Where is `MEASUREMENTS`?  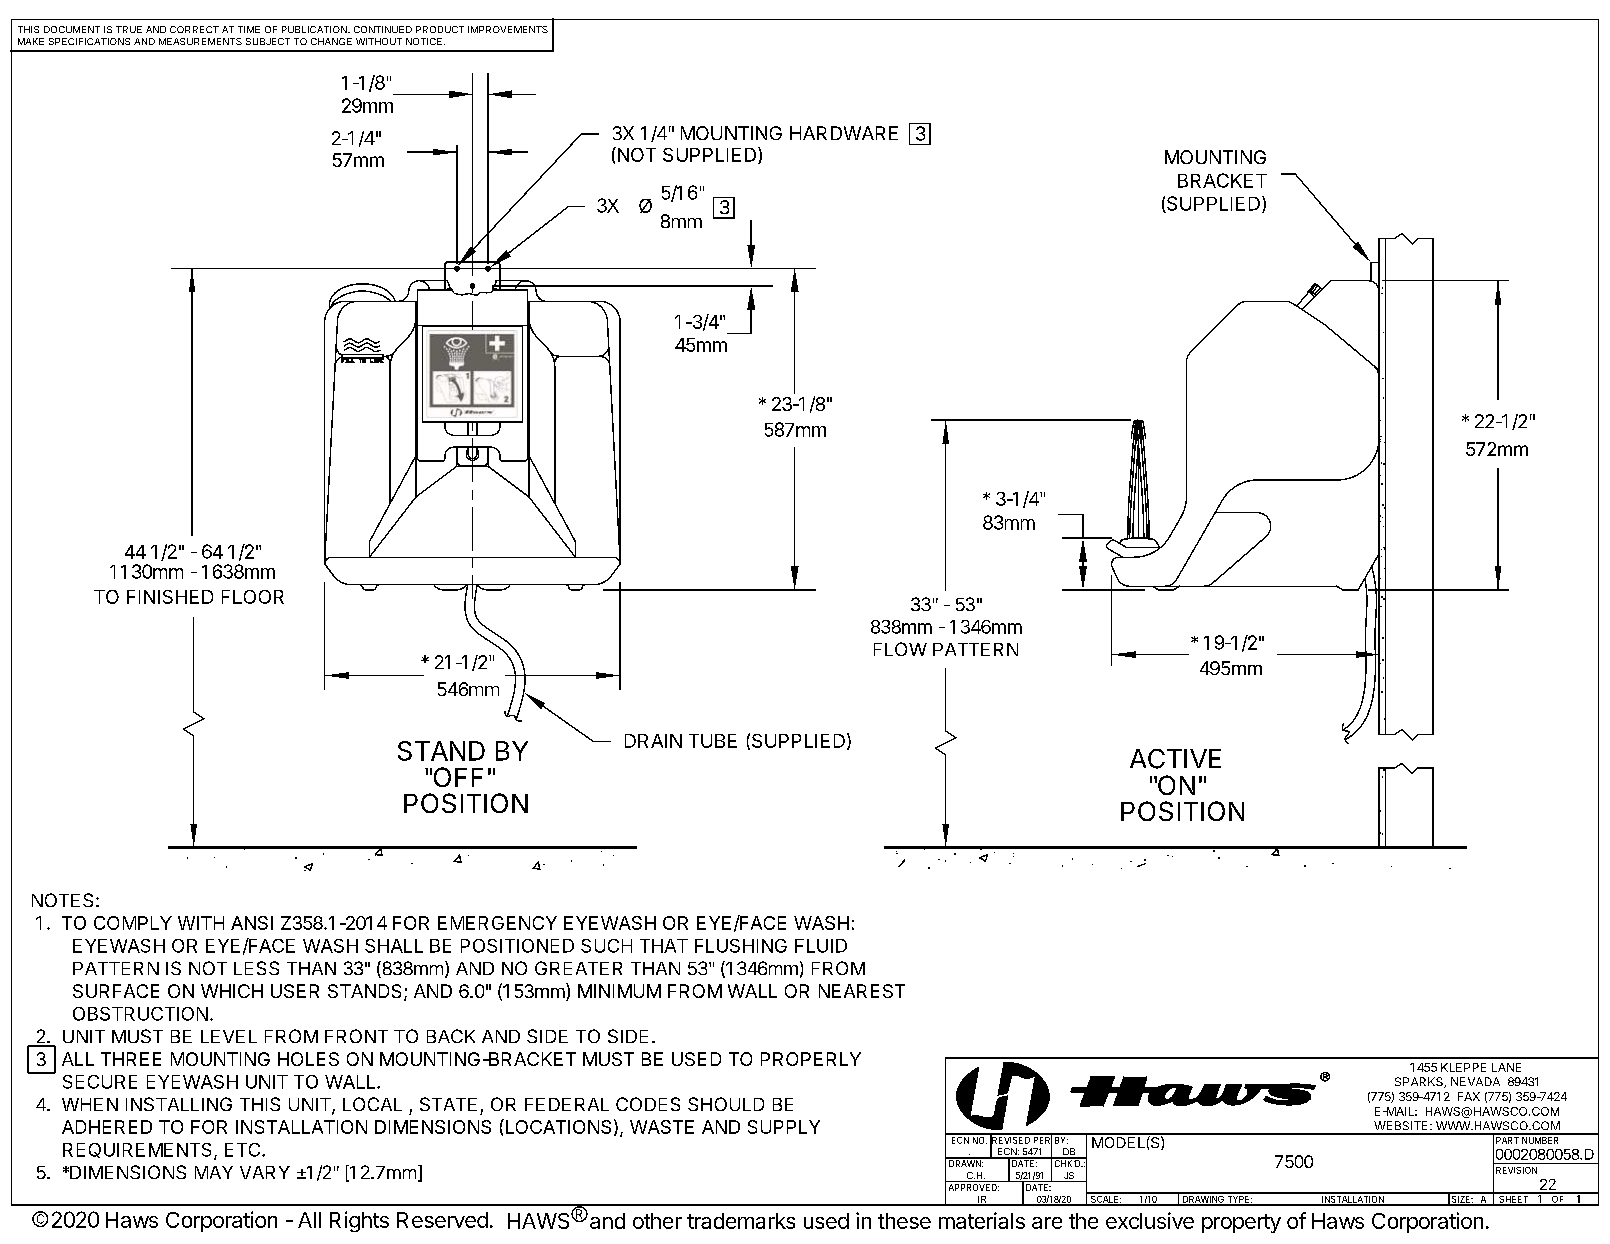 MEASUREMENTS is located at coordinates (200, 41).
